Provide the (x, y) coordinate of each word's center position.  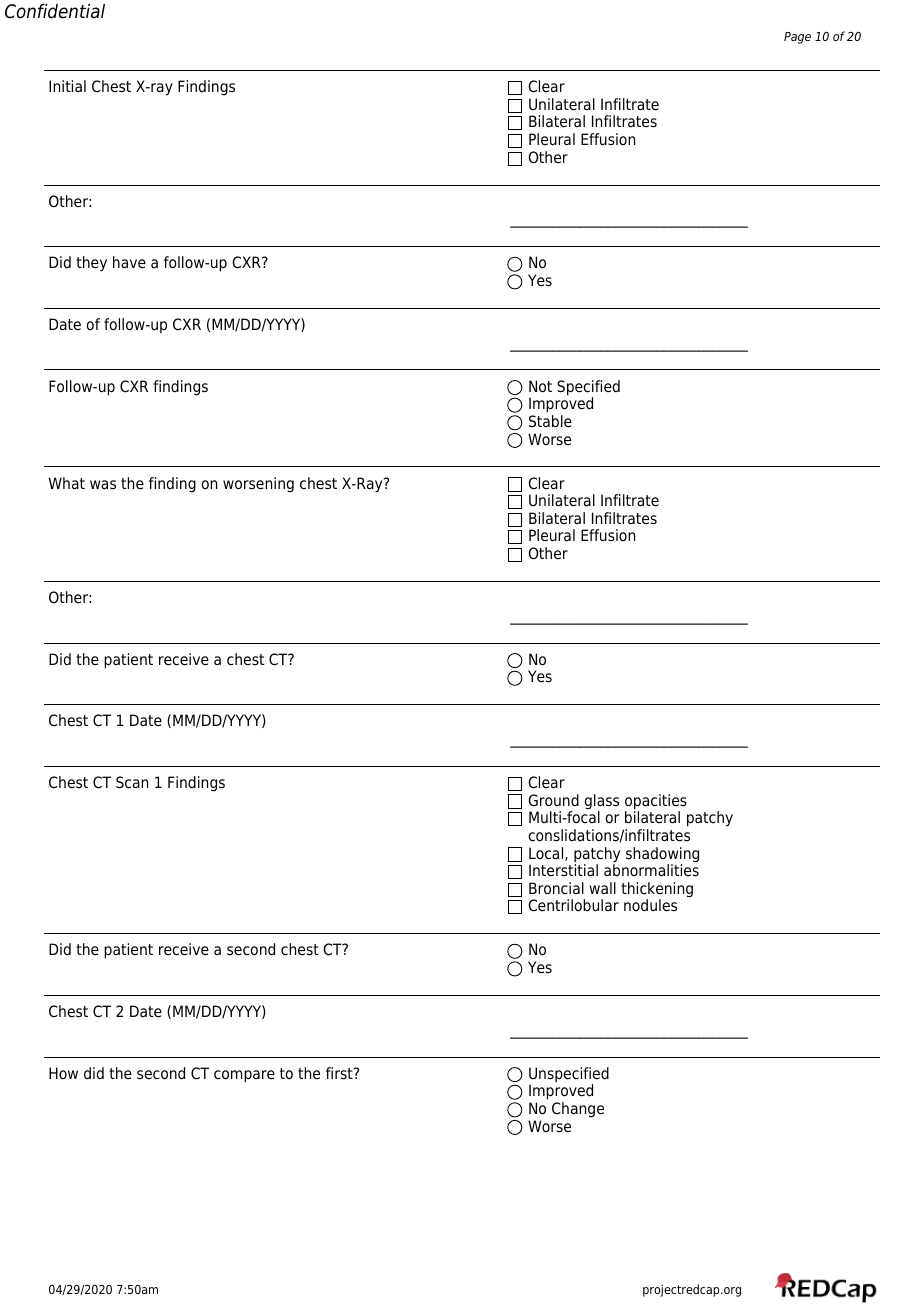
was (103, 485)
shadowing (662, 856)
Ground (553, 800)
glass (601, 803)
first (340, 1073)
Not (540, 386)
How (63, 1073)
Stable (550, 421)
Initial (67, 86)
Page (797, 38)
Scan (132, 782)
